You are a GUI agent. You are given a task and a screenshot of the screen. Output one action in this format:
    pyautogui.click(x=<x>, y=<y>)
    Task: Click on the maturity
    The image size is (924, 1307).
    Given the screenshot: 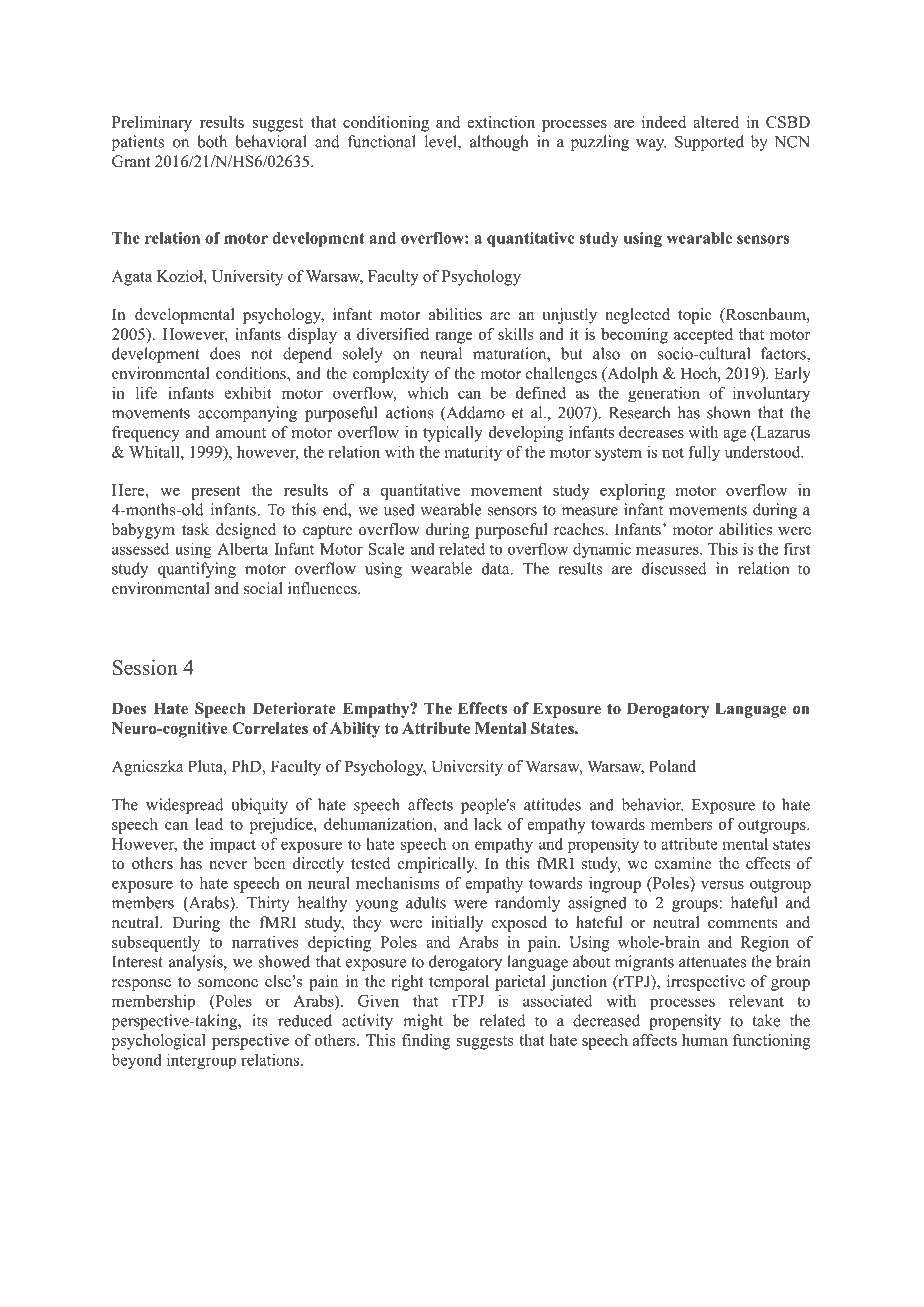 What is the action you would take?
    pyautogui.click(x=473, y=453)
